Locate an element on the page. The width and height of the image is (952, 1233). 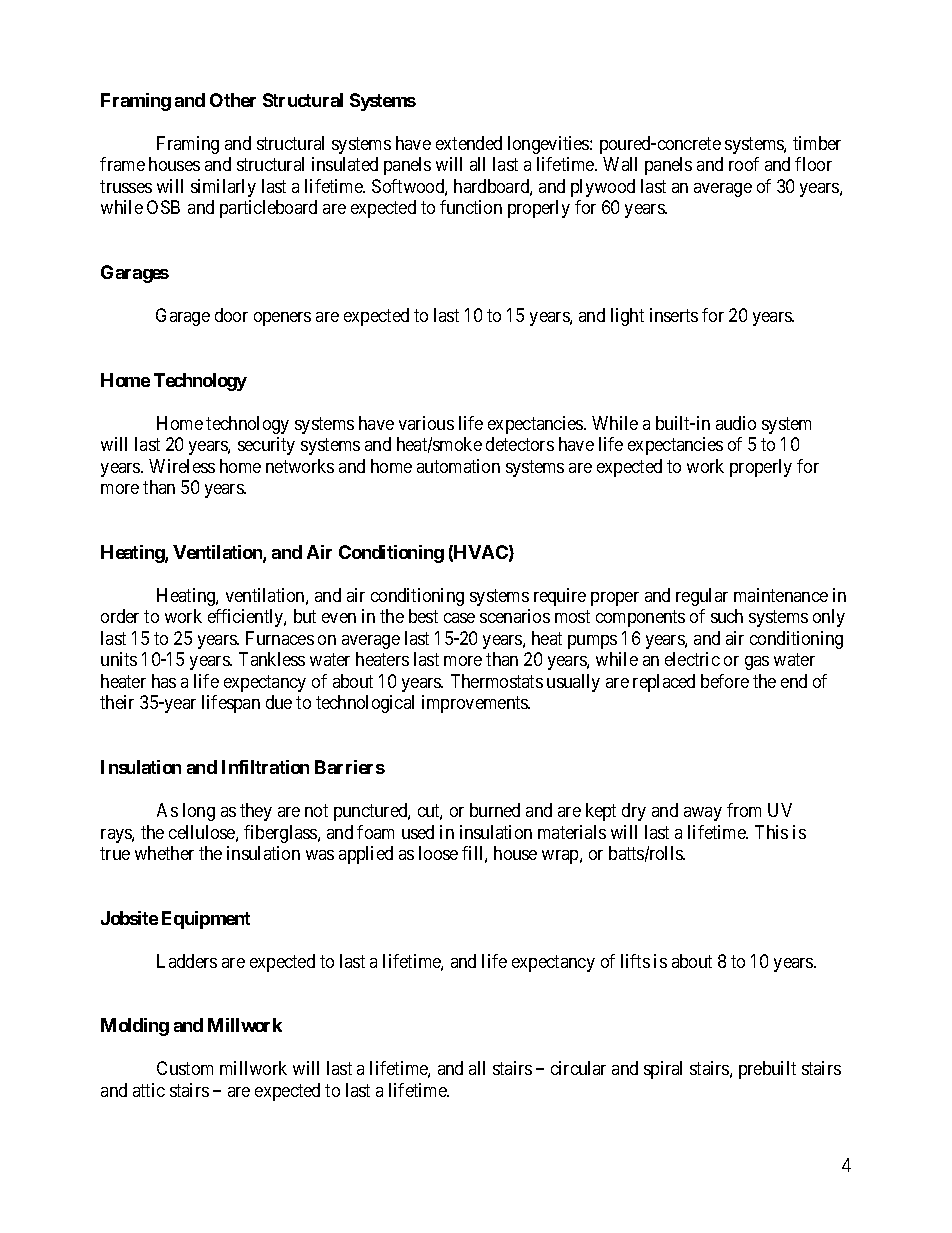
various is located at coordinates (426, 423).
